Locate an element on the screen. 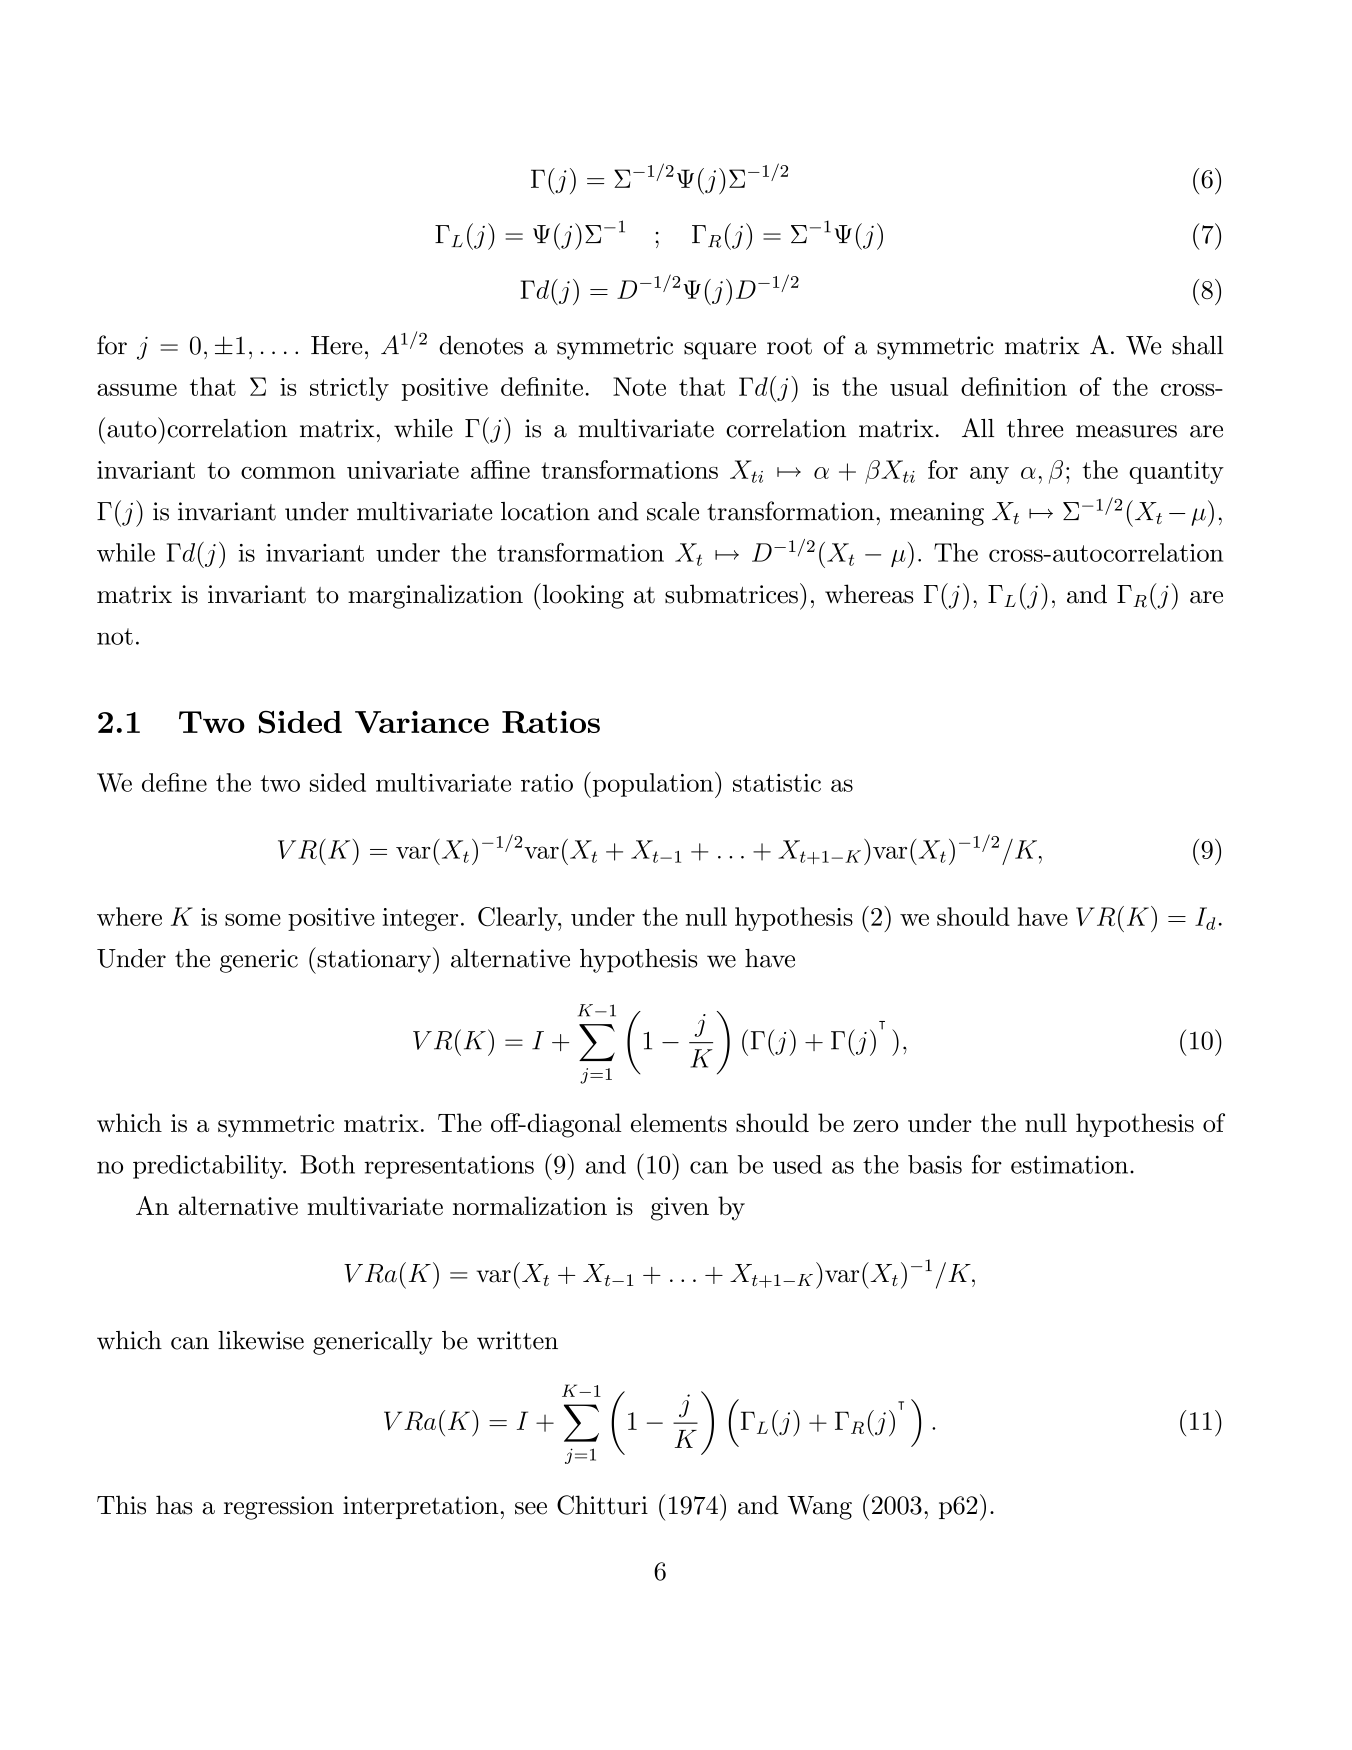 This screenshot has height=1750, width=1352. some is located at coordinates (253, 920).
